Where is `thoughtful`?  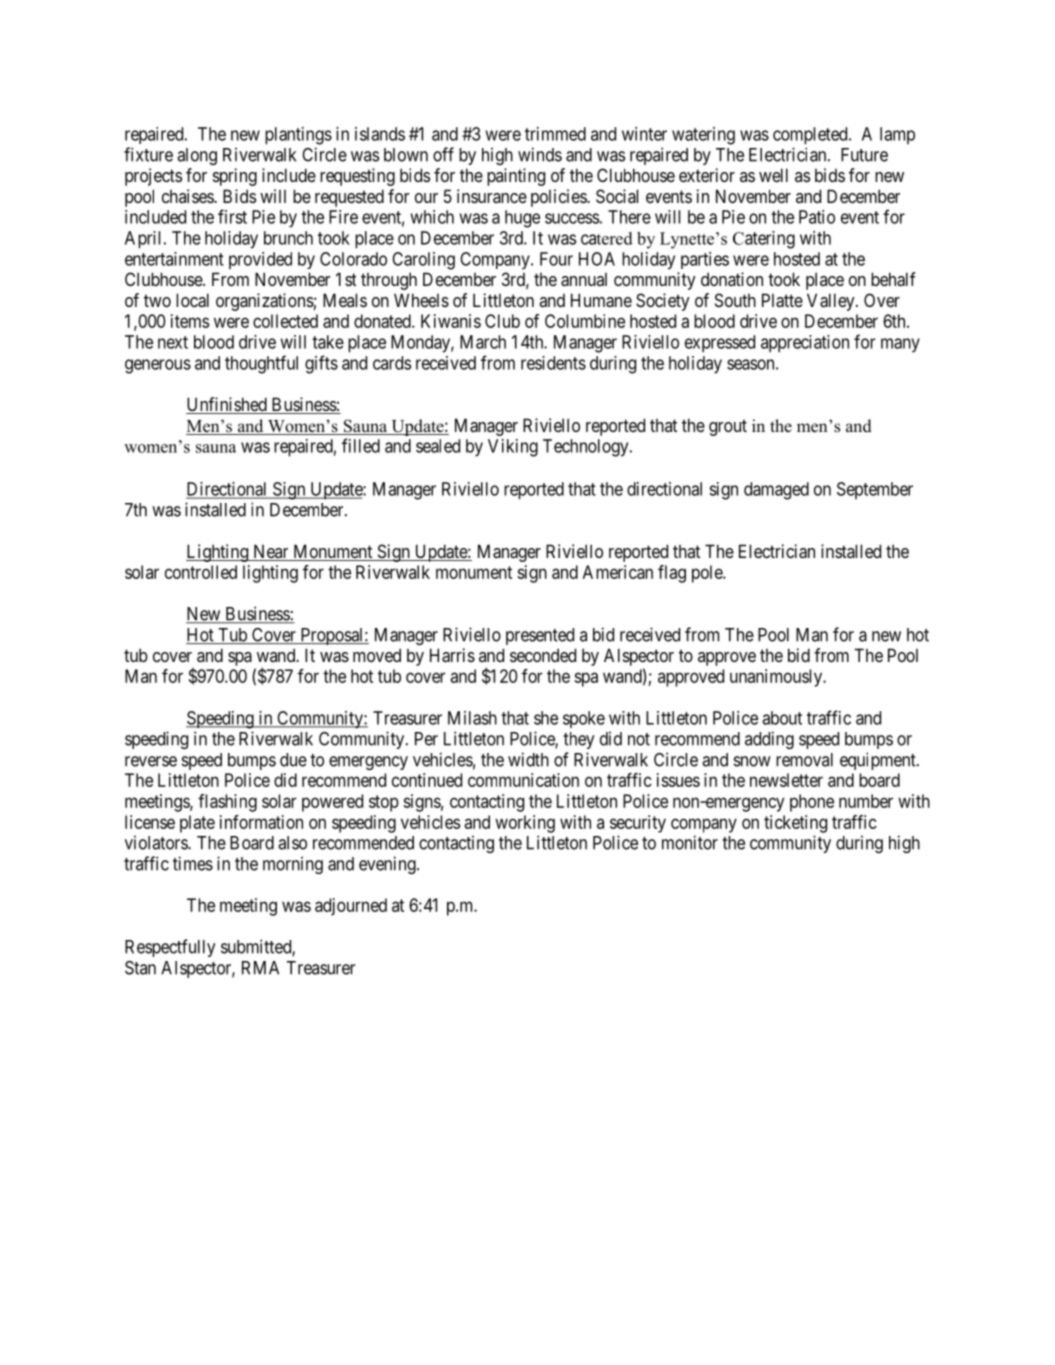 thoughtful is located at coordinates (261, 364).
